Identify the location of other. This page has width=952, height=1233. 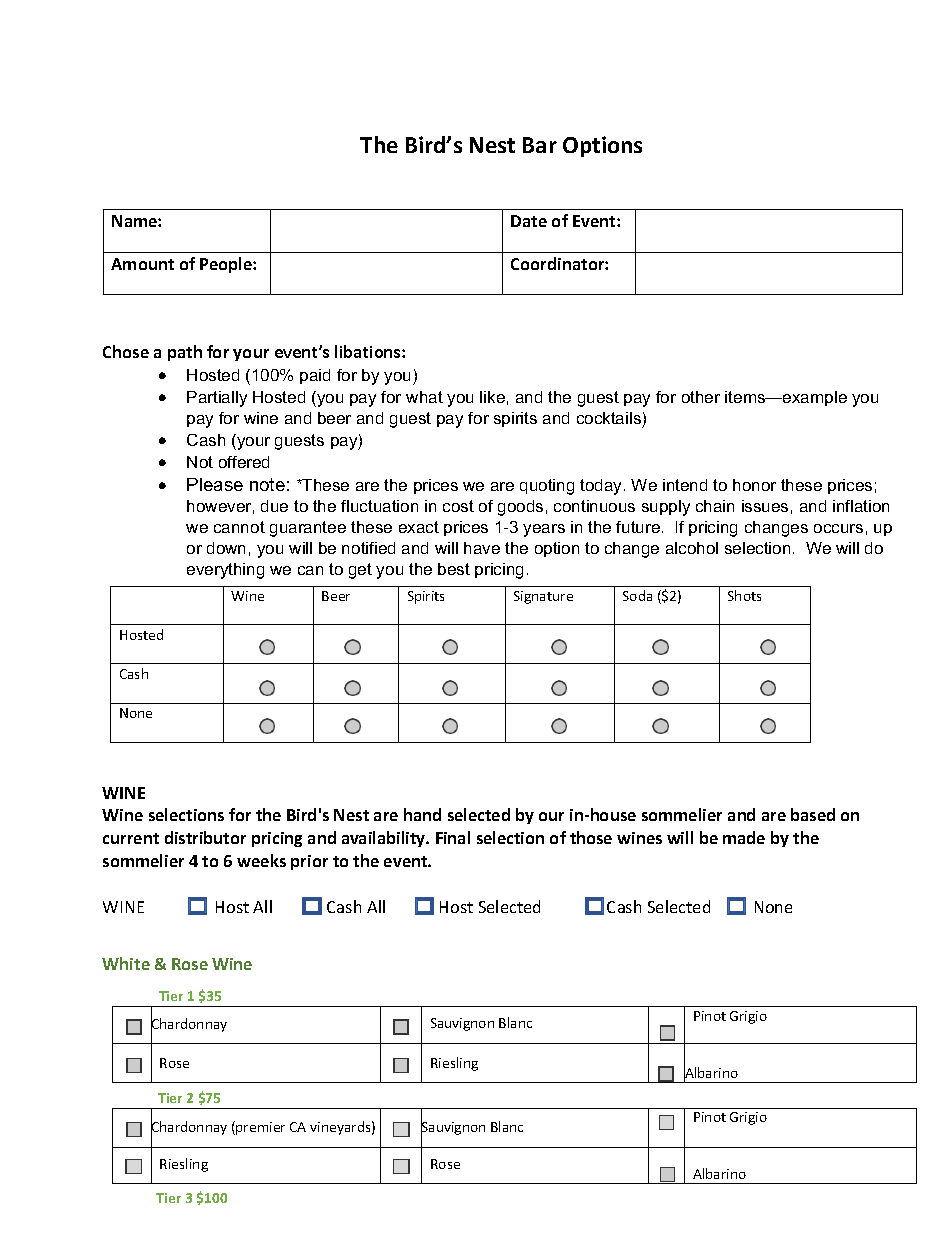
(701, 397).
